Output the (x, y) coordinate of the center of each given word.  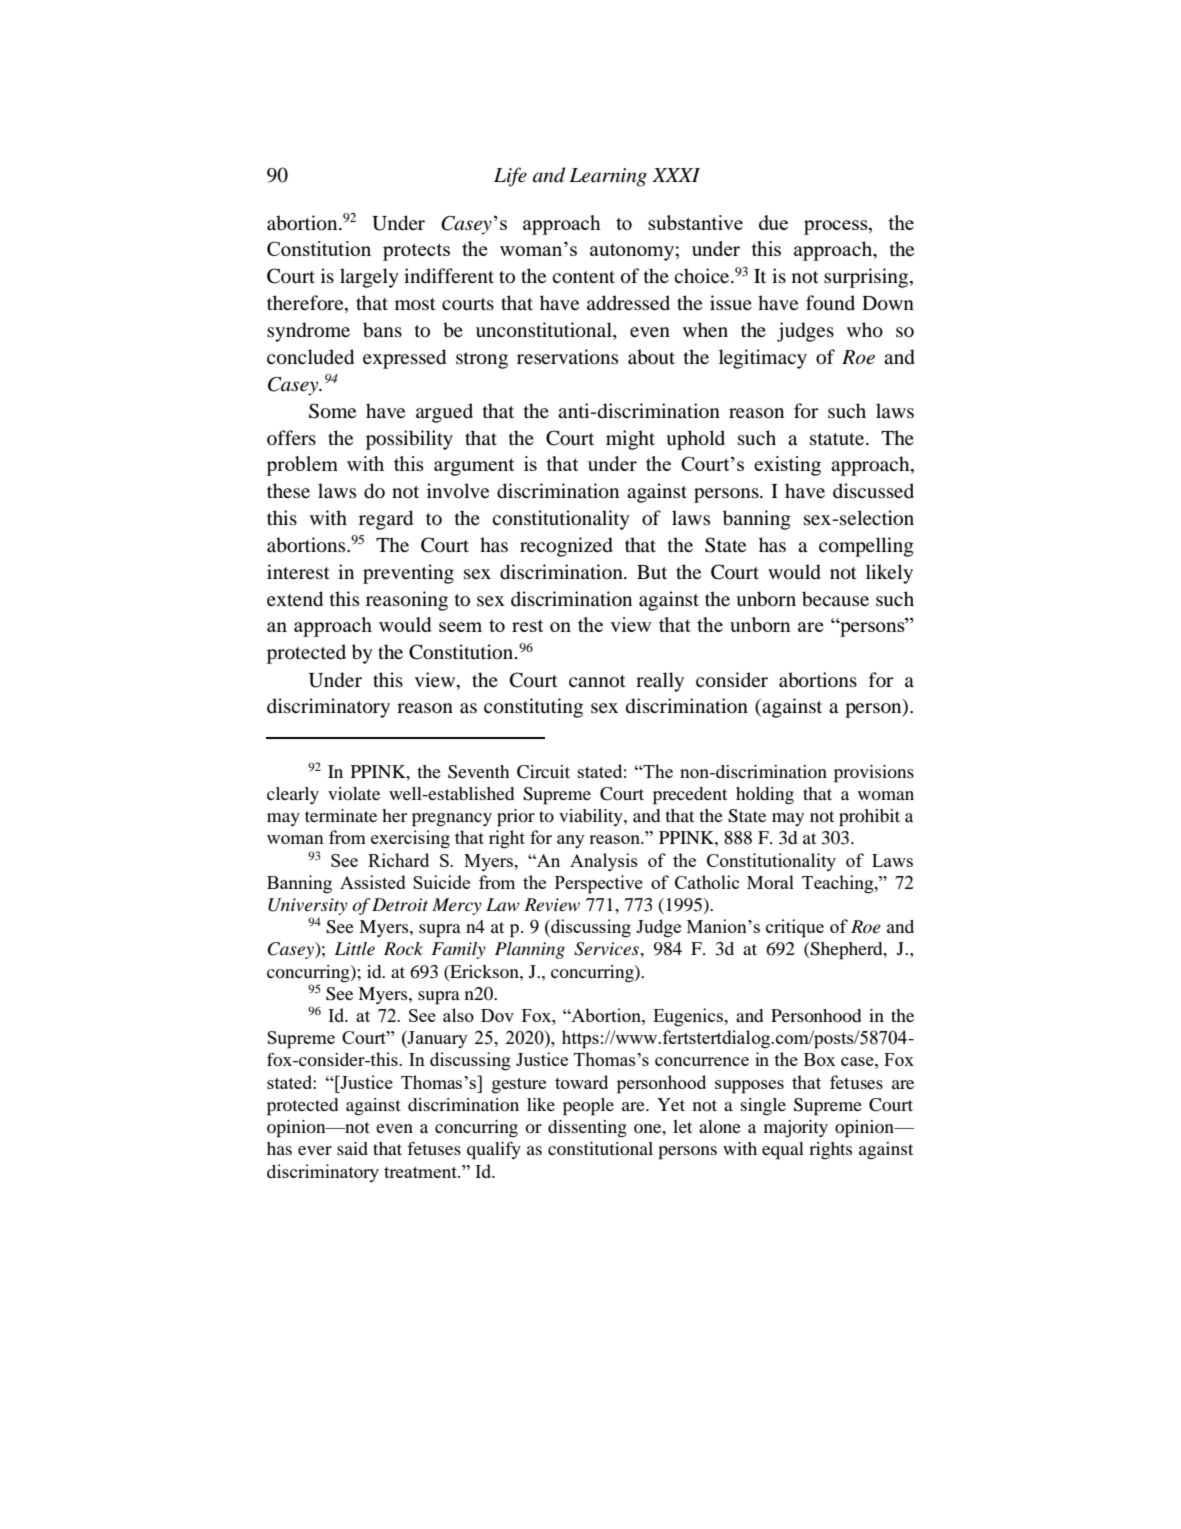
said (352, 1148)
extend (295, 599)
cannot (597, 681)
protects (416, 252)
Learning (608, 177)
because (835, 599)
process (837, 227)
